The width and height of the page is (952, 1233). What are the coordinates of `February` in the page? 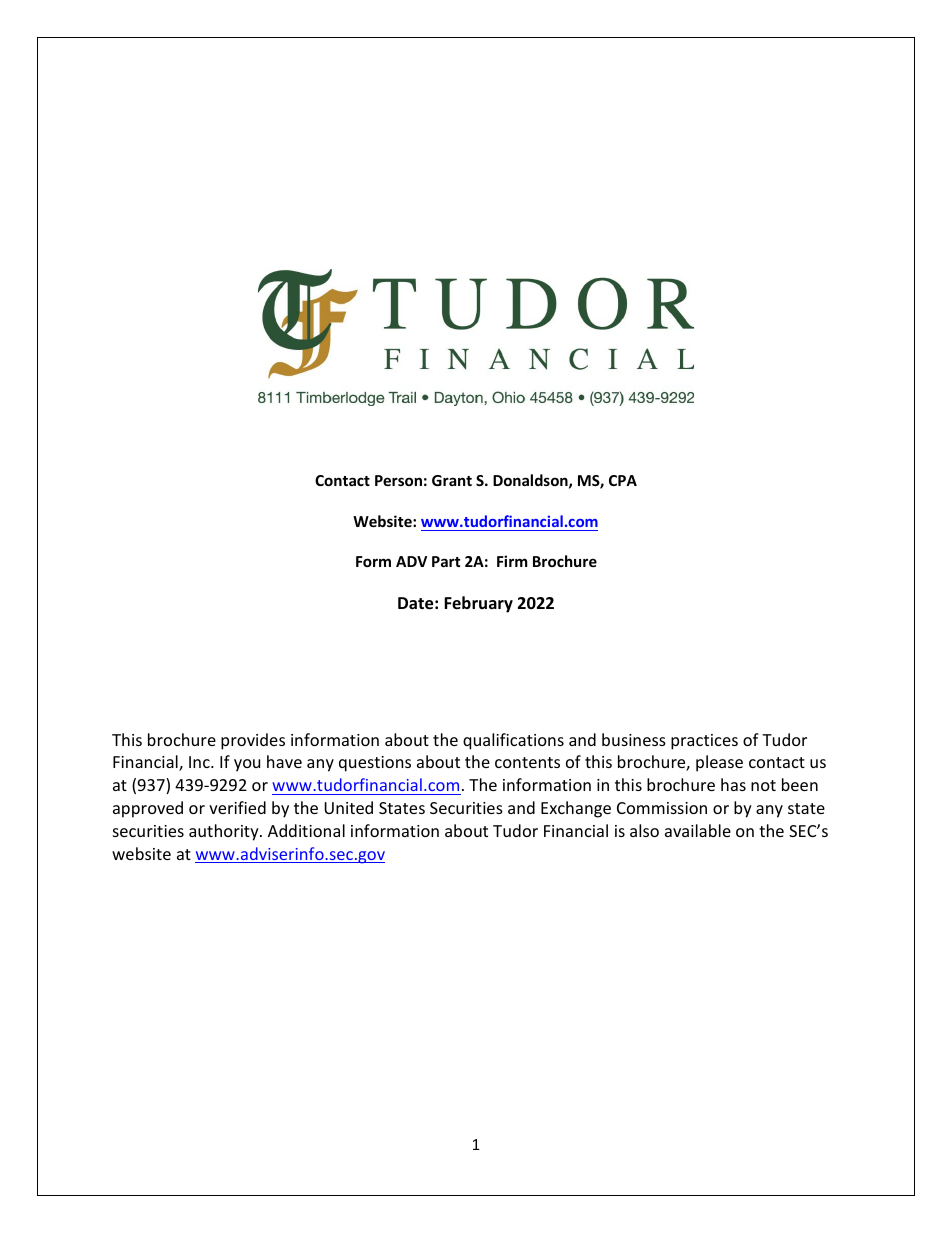 It's located at (478, 604).
